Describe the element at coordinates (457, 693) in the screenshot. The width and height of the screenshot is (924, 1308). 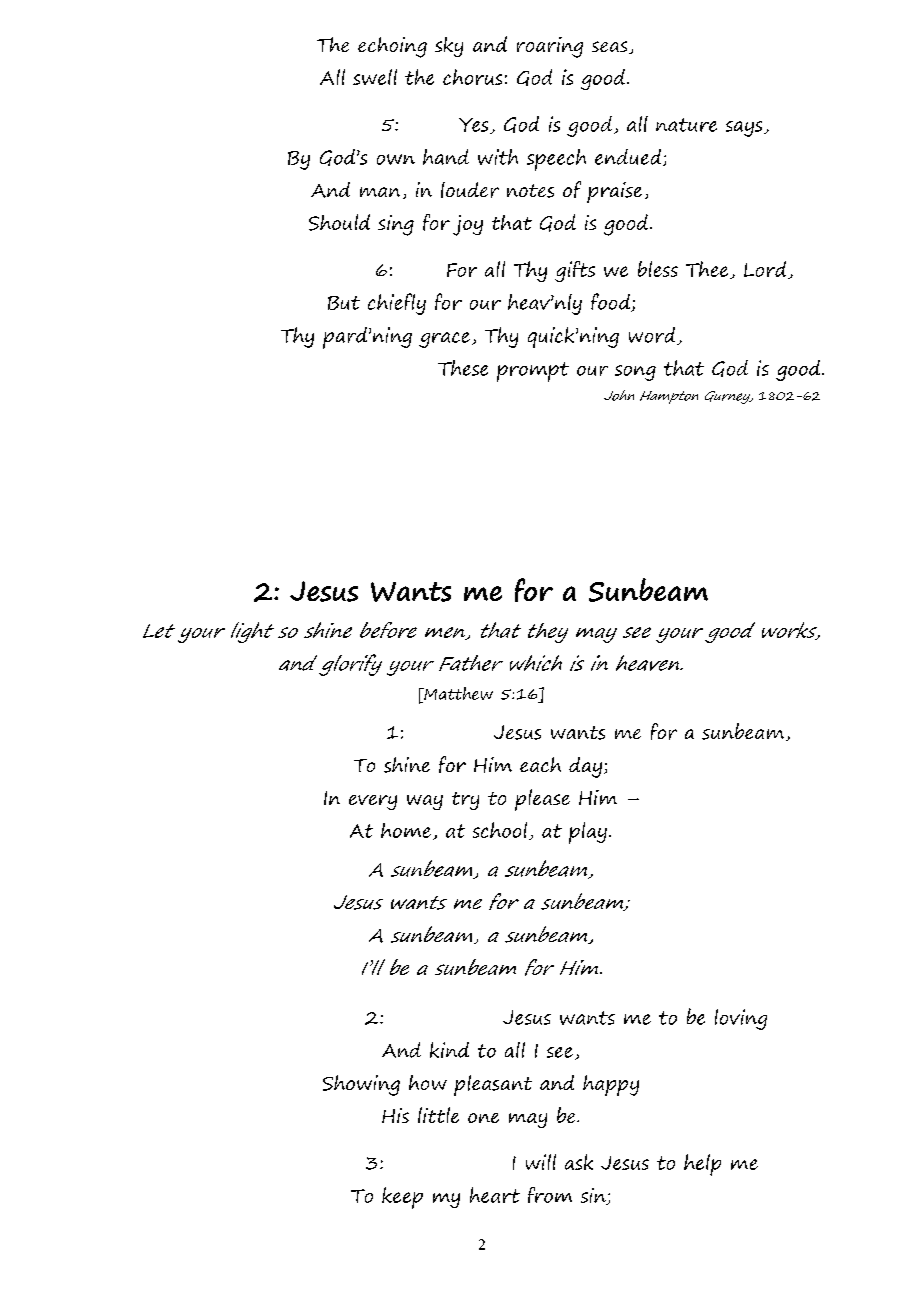
I see `Matthew` at that location.
